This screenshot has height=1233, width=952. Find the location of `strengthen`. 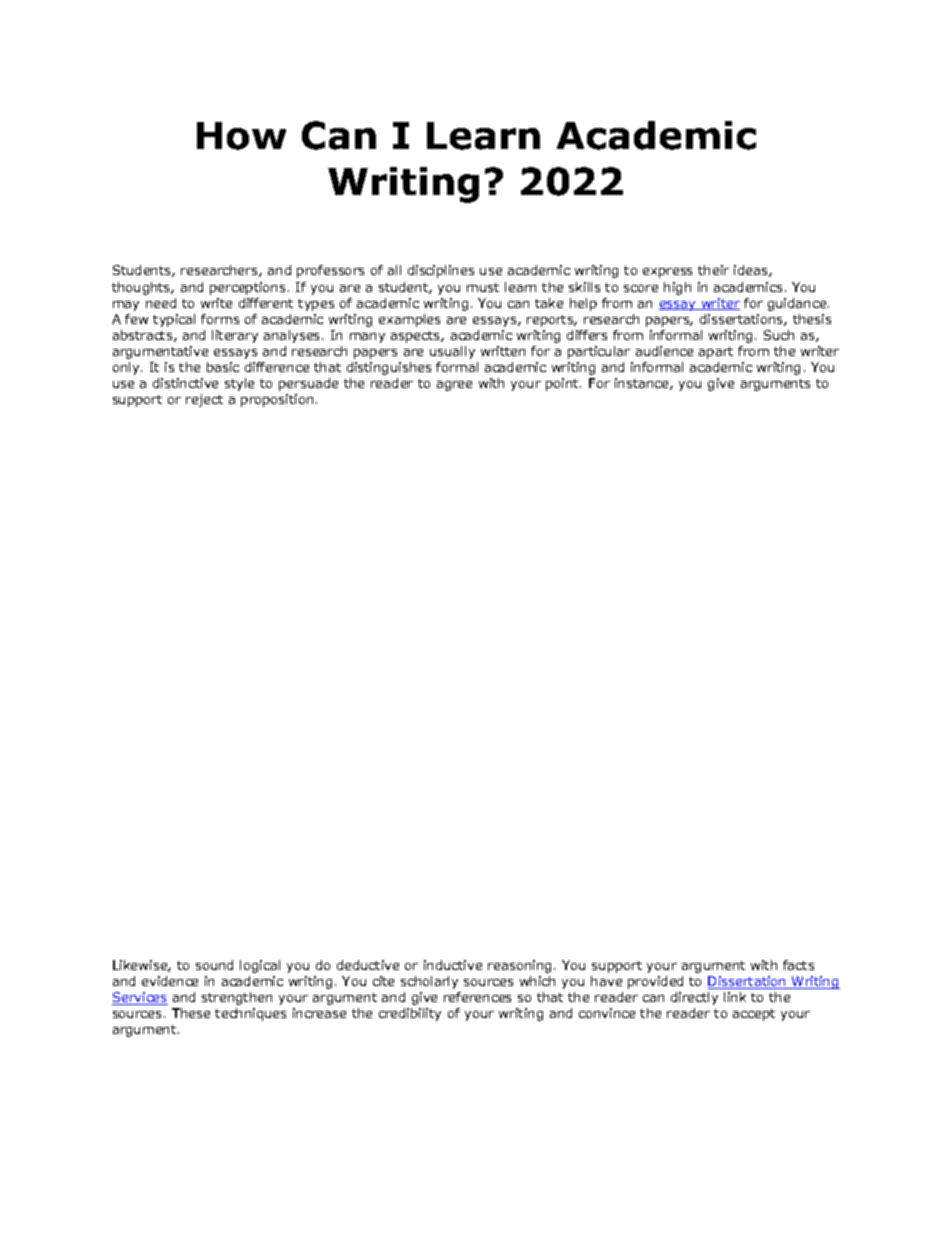

strengthen is located at coordinates (237, 998).
